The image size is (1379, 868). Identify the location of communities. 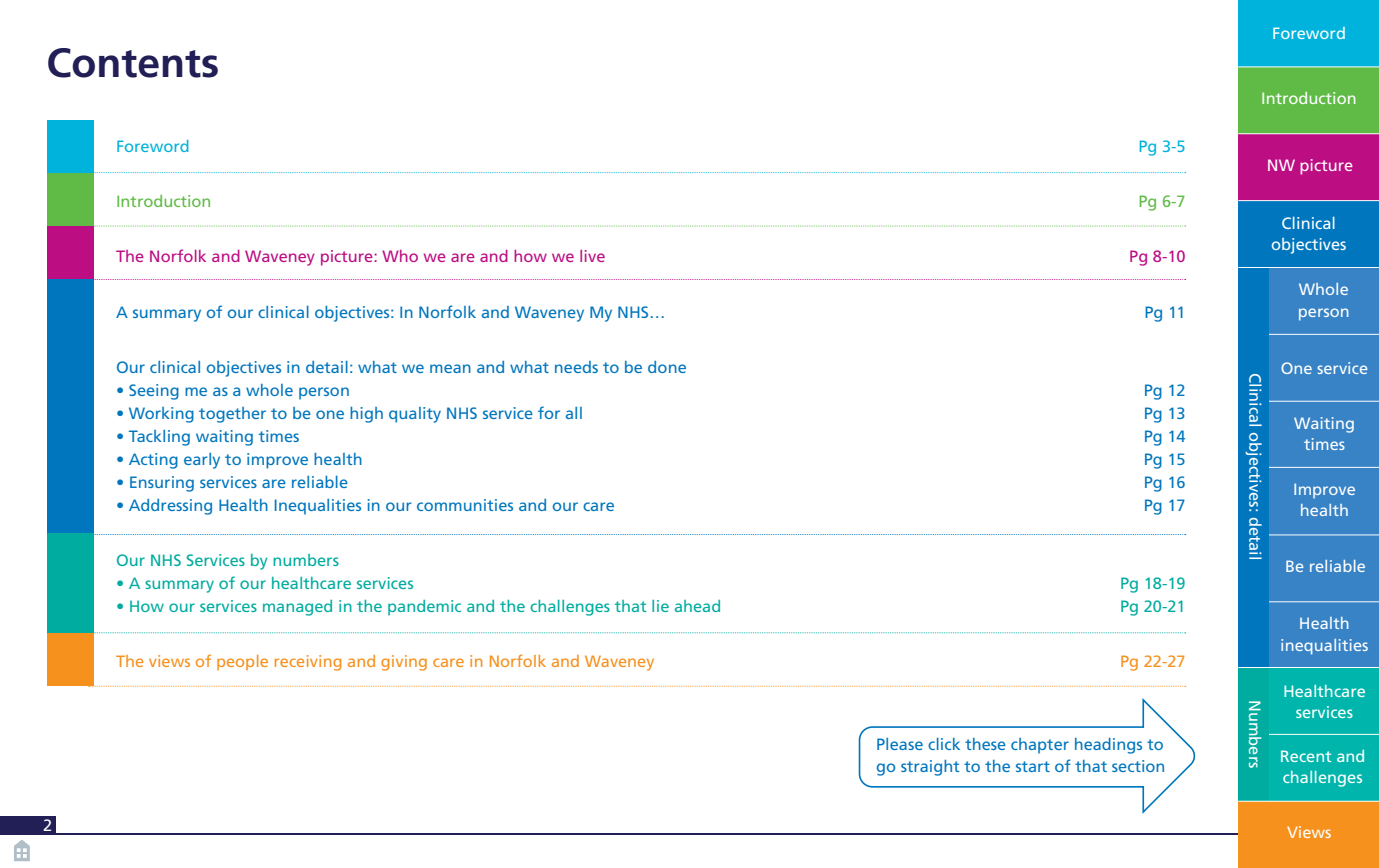
(465, 505).
